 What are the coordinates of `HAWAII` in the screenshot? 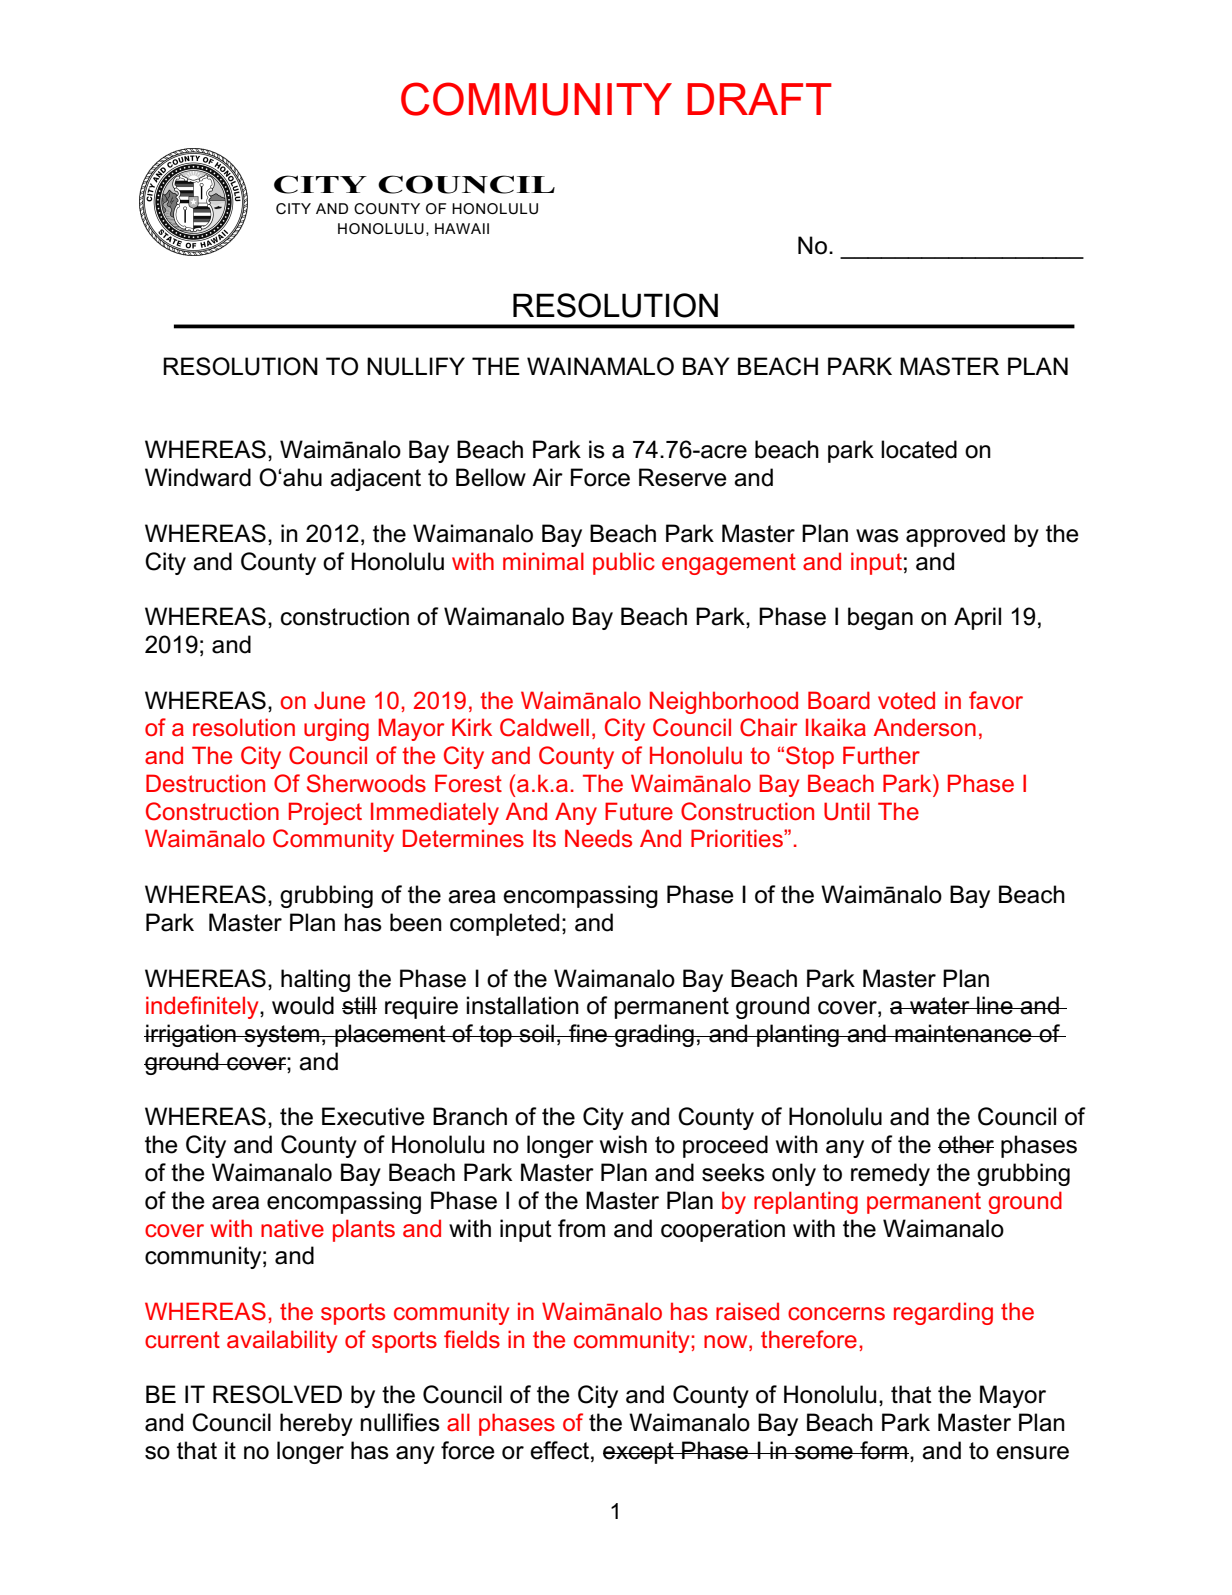 It's located at (462, 228).
